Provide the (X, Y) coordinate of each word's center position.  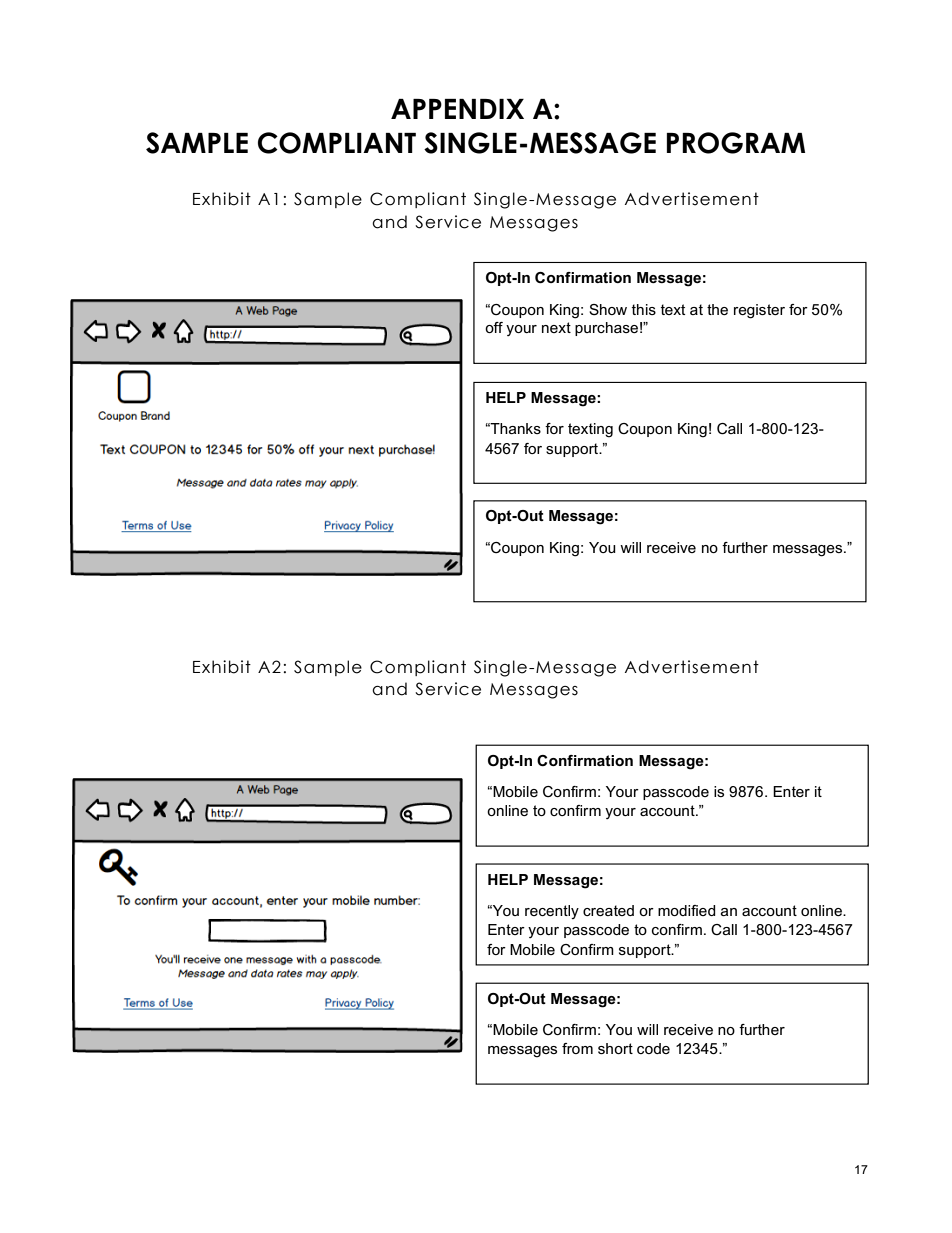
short (615, 1048)
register (759, 311)
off (494, 327)
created (608, 910)
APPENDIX (457, 109)
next (556, 327)
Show (608, 309)
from (577, 1048)
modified (687, 910)
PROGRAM (736, 143)
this (644, 309)
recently (552, 912)
